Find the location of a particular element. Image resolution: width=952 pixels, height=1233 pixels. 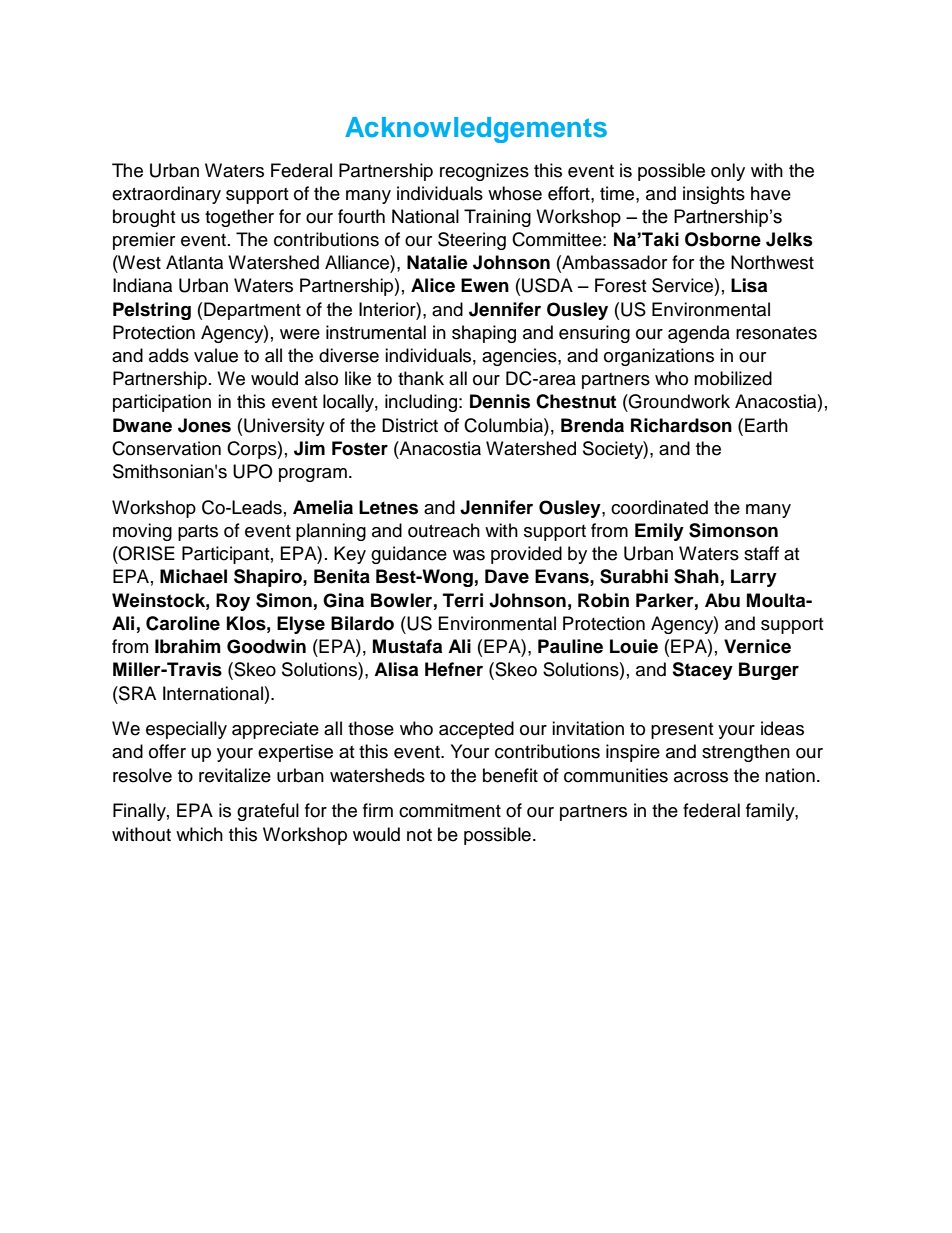

extraordinary is located at coordinates (166, 195).
